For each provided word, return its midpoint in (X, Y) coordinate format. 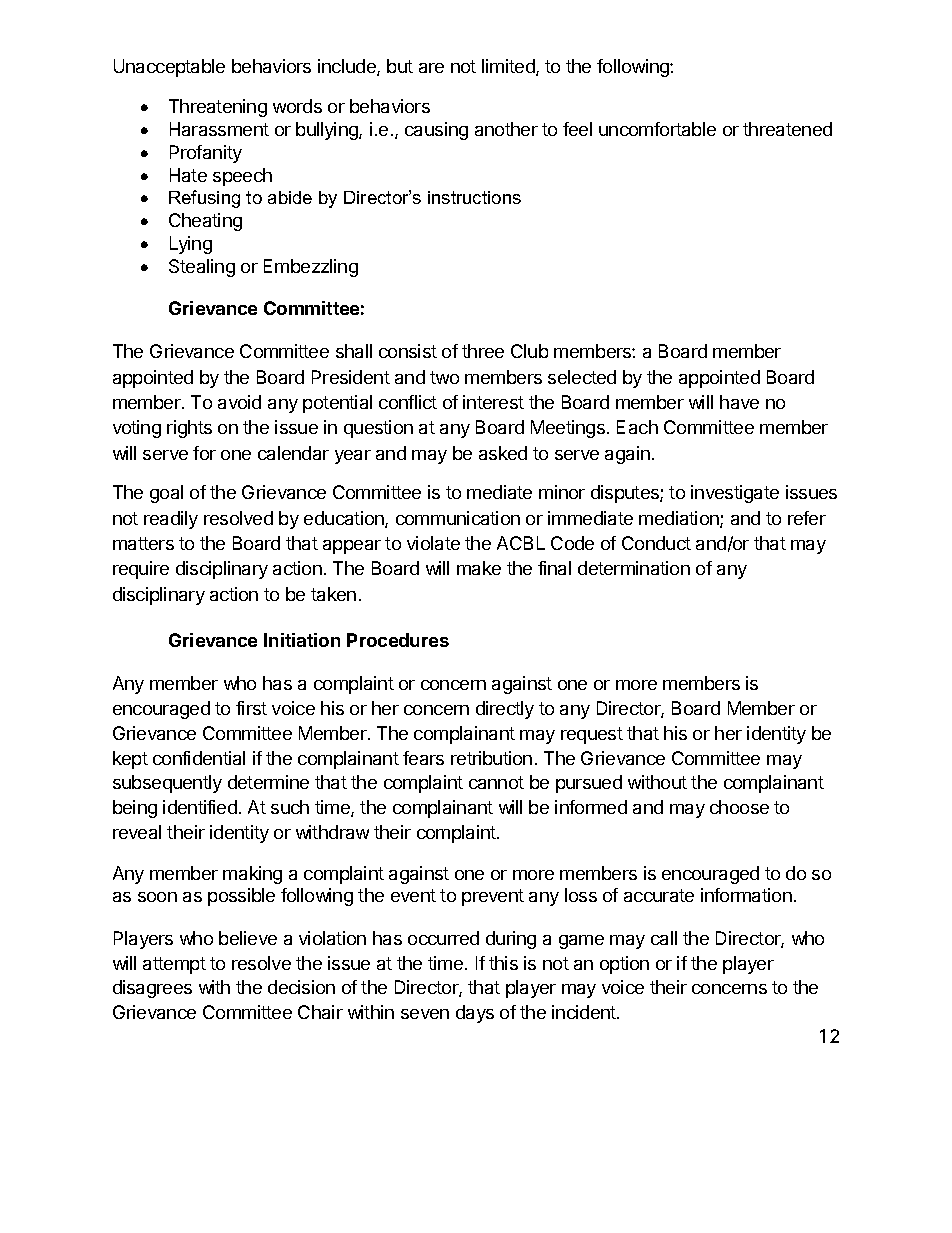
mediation (680, 519)
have (739, 402)
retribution (491, 758)
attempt (174, 965)
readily (171, 520)
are (431, 68)
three (483, 351)
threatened (787, 129)
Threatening (218, 108)
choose (739, 807)
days (475, 1014)
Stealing (202, 268)
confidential (199, 758)
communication (458, 518)
